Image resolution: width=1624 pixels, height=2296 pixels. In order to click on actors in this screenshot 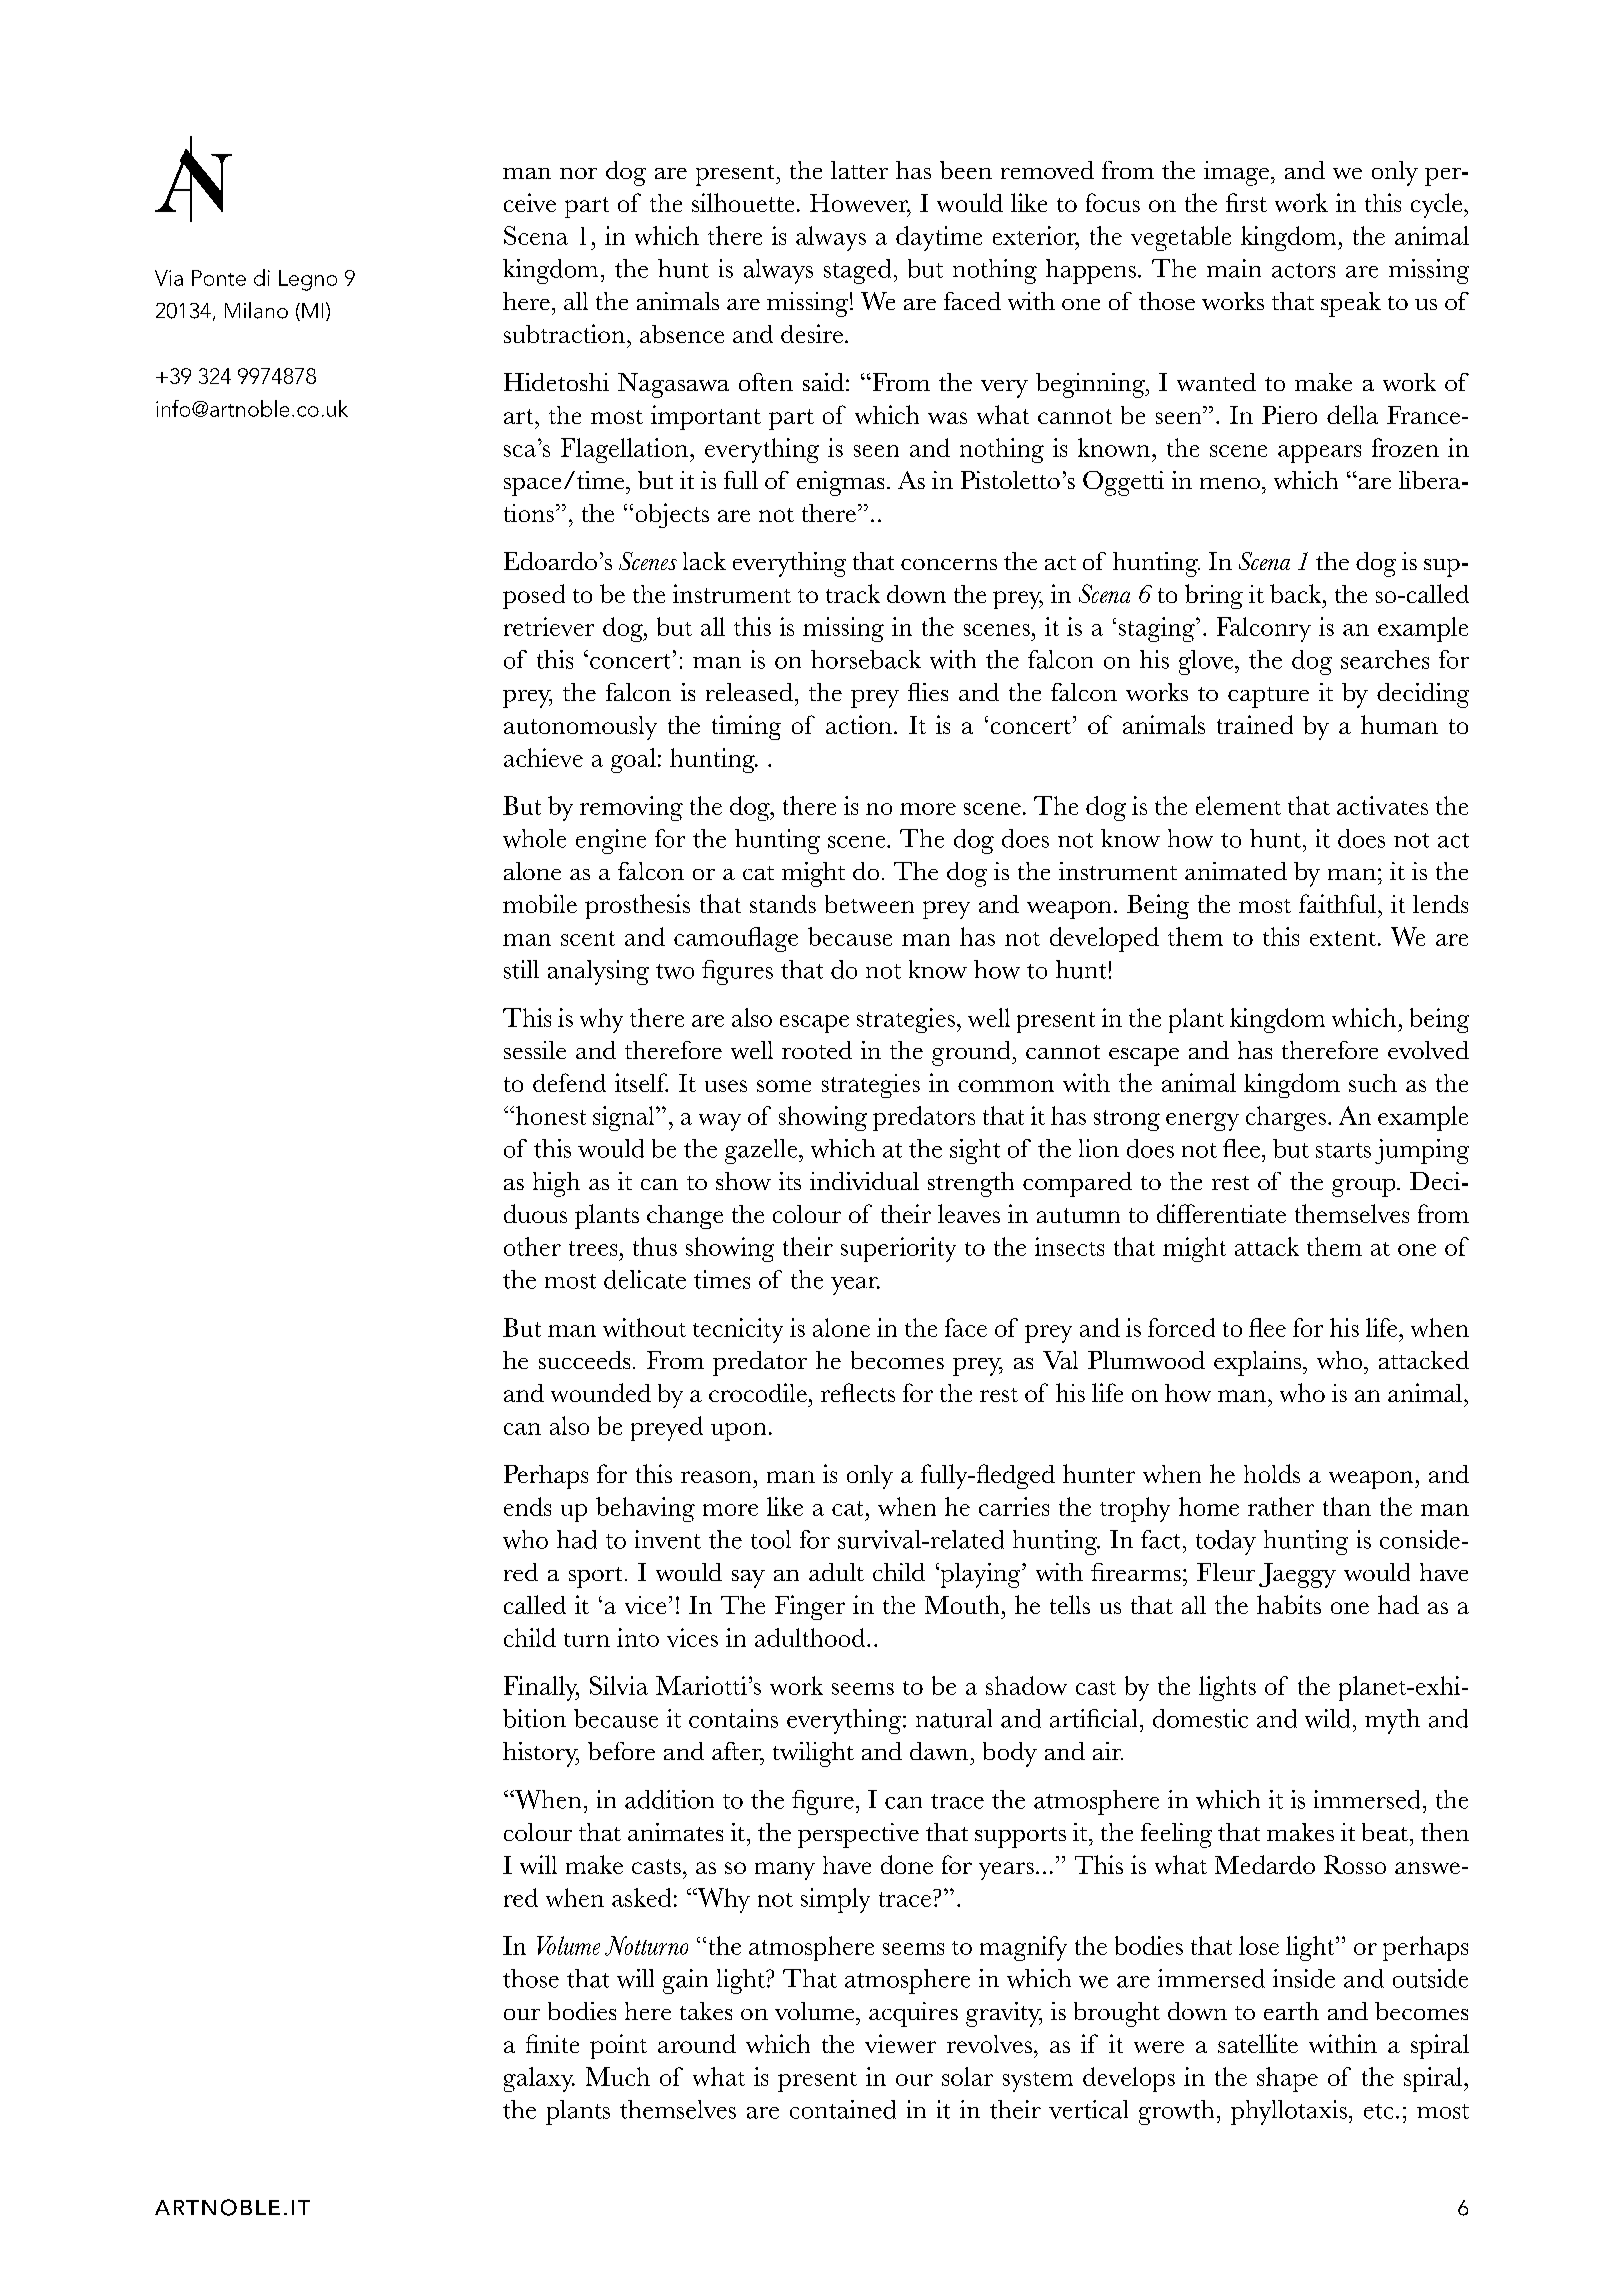, I will do `click(1303, 270)`.
